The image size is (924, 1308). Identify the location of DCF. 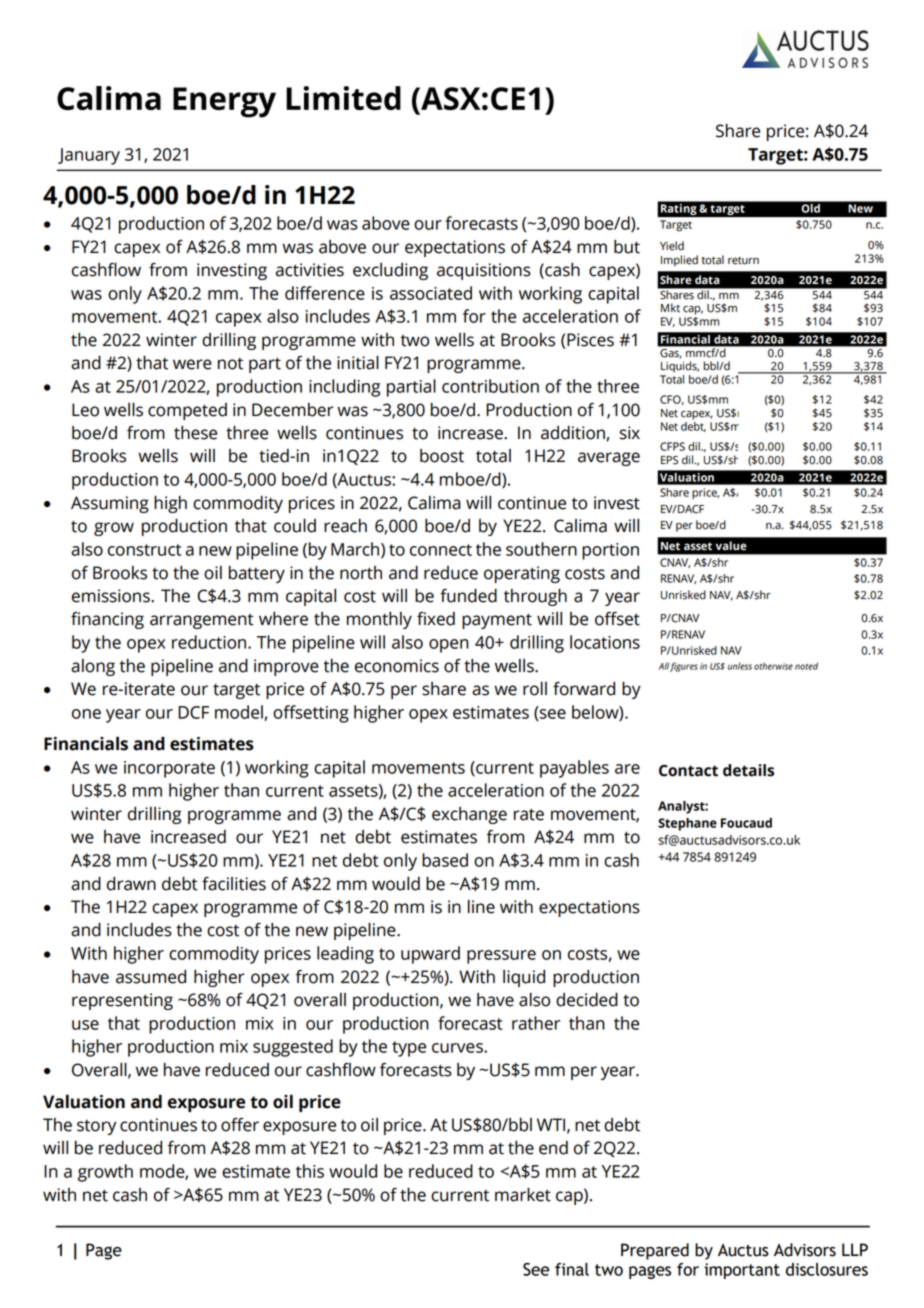
(193, 712).
